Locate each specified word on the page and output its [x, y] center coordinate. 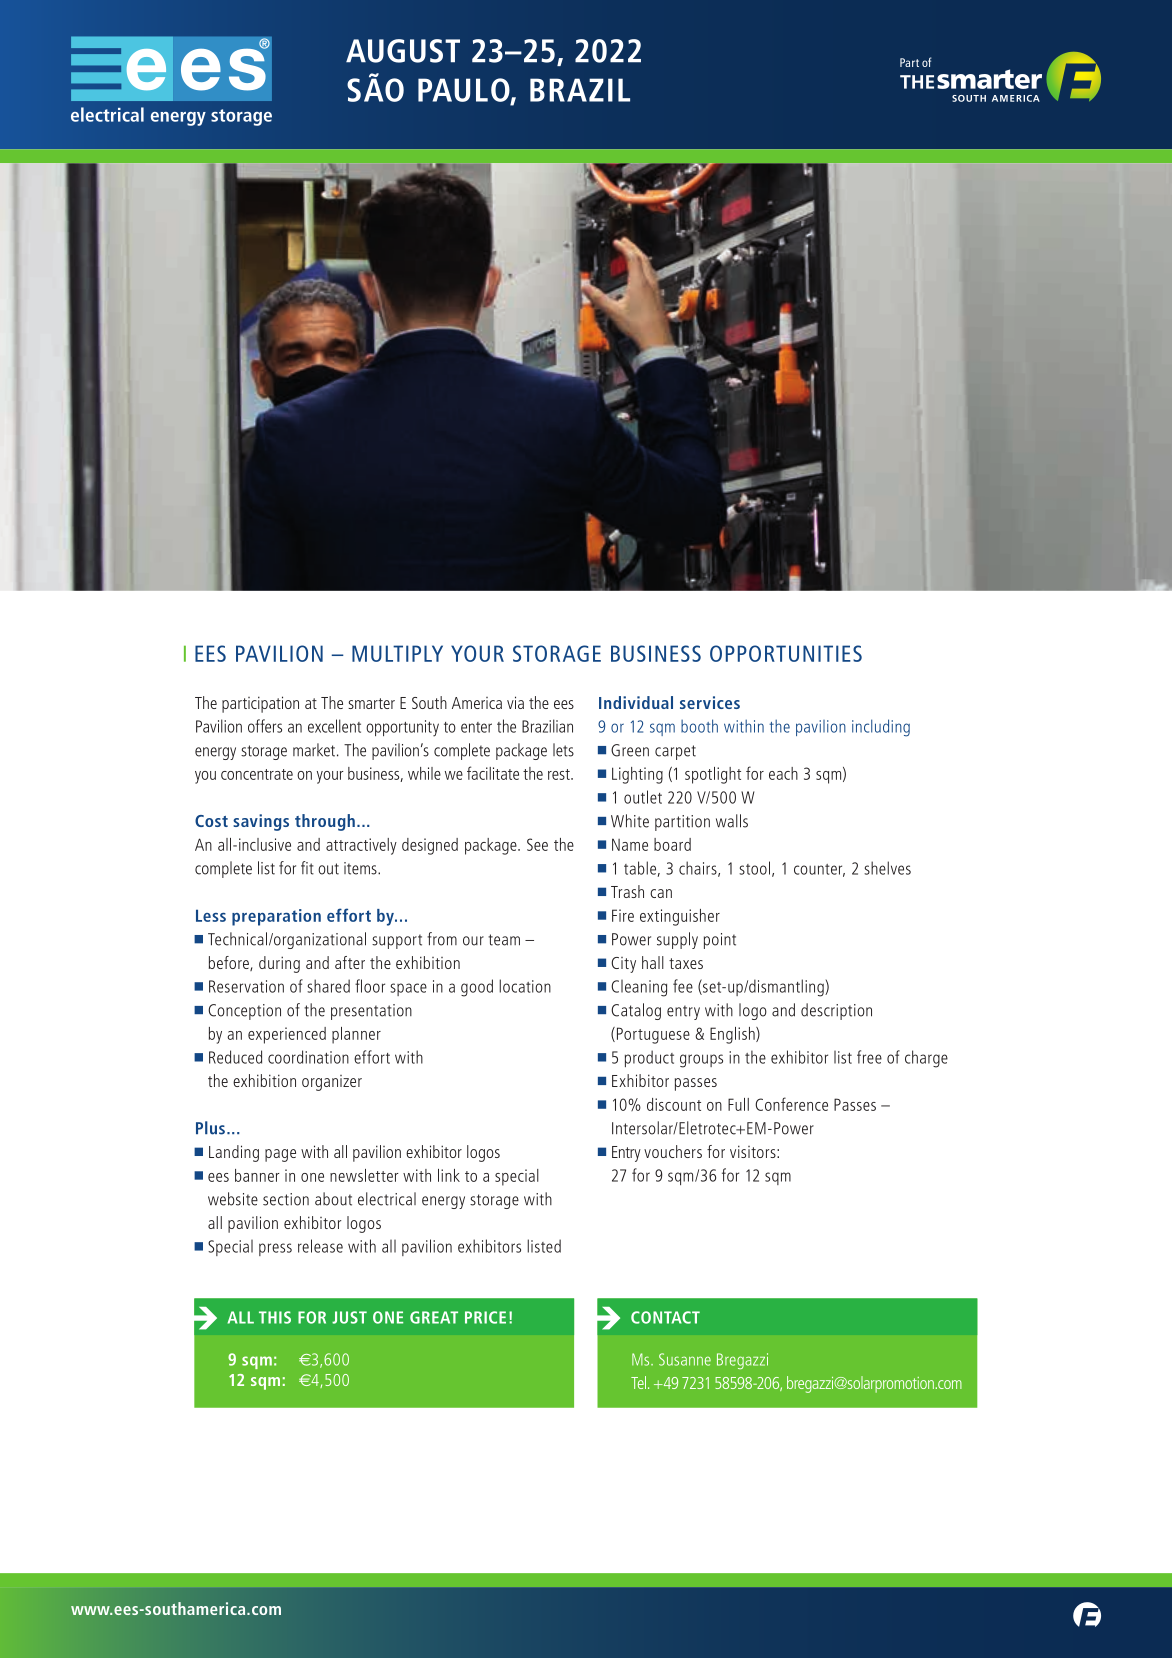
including [881, 728]
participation [260, 704]
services [710, 702]
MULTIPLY [397, 653]
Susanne [685, 1359]
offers [265, 726]
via [515, 702]
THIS [275, 1317]
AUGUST [403, 51]
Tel [638, 1382]
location [525, 986]
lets [563, 750]
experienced [287, 1035]
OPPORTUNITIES [786, 653]
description [836, 1011]
